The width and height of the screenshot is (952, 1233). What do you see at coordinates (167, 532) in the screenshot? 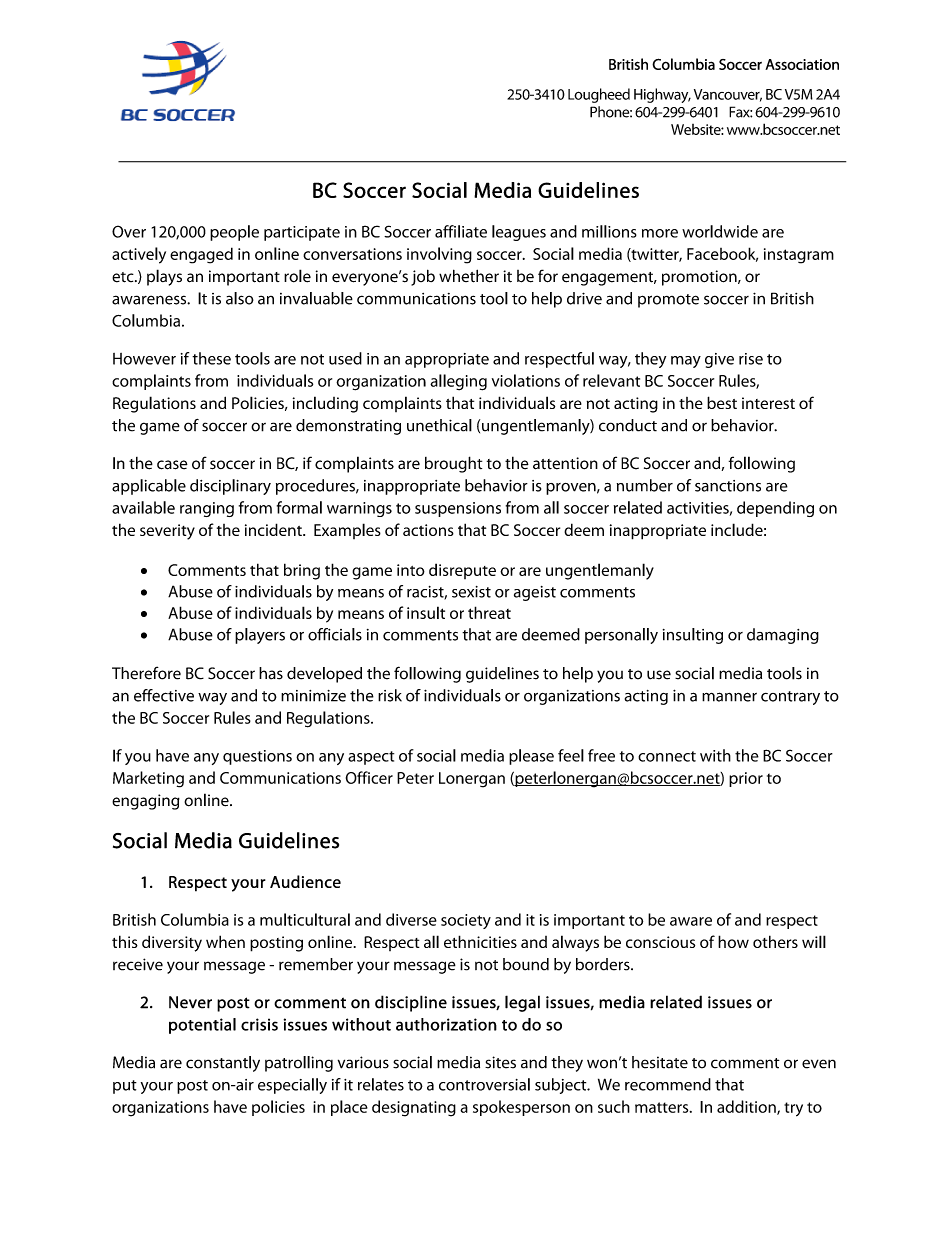
I see `severity` at bounding box center [167, 532].
